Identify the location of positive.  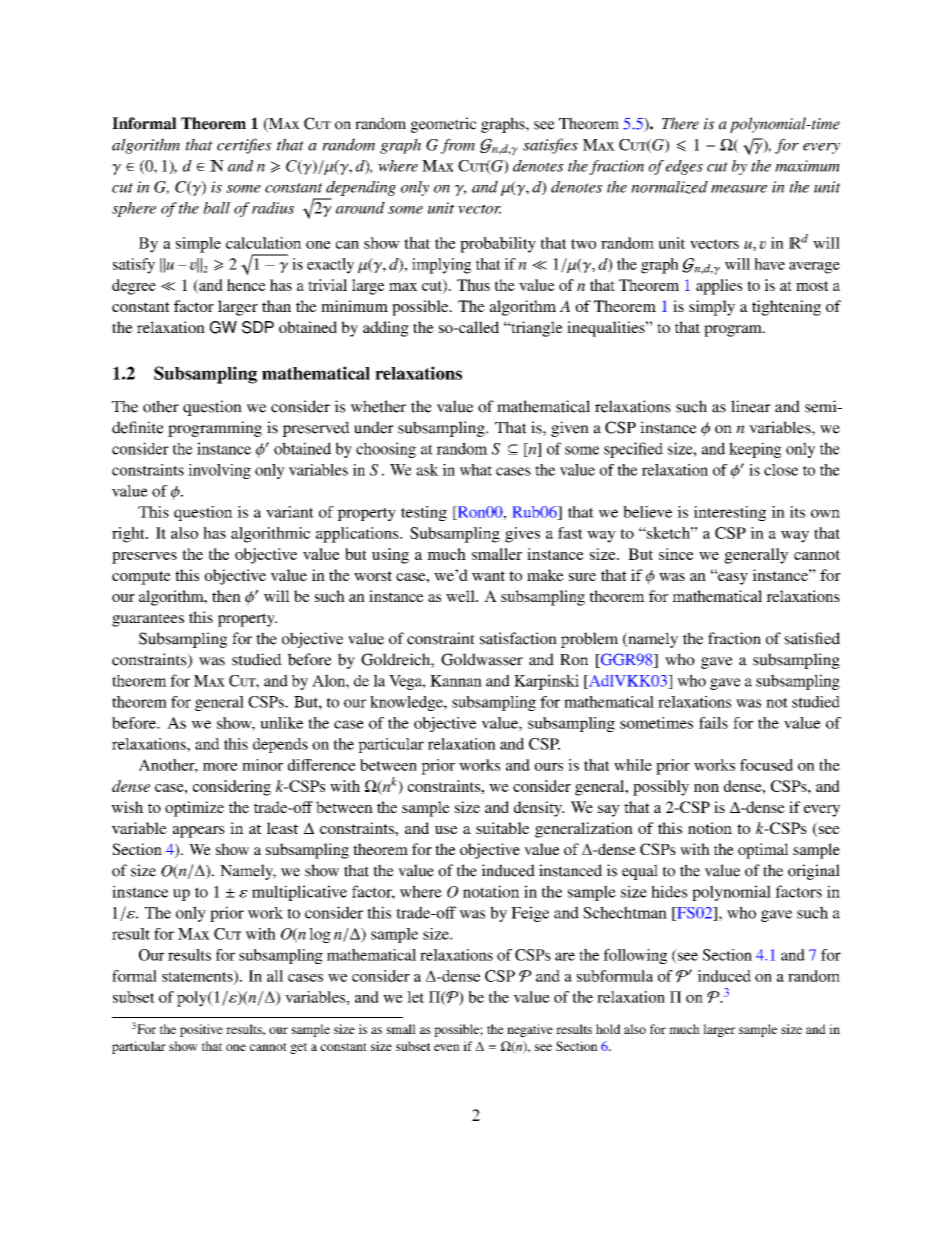
(201, 1030).
